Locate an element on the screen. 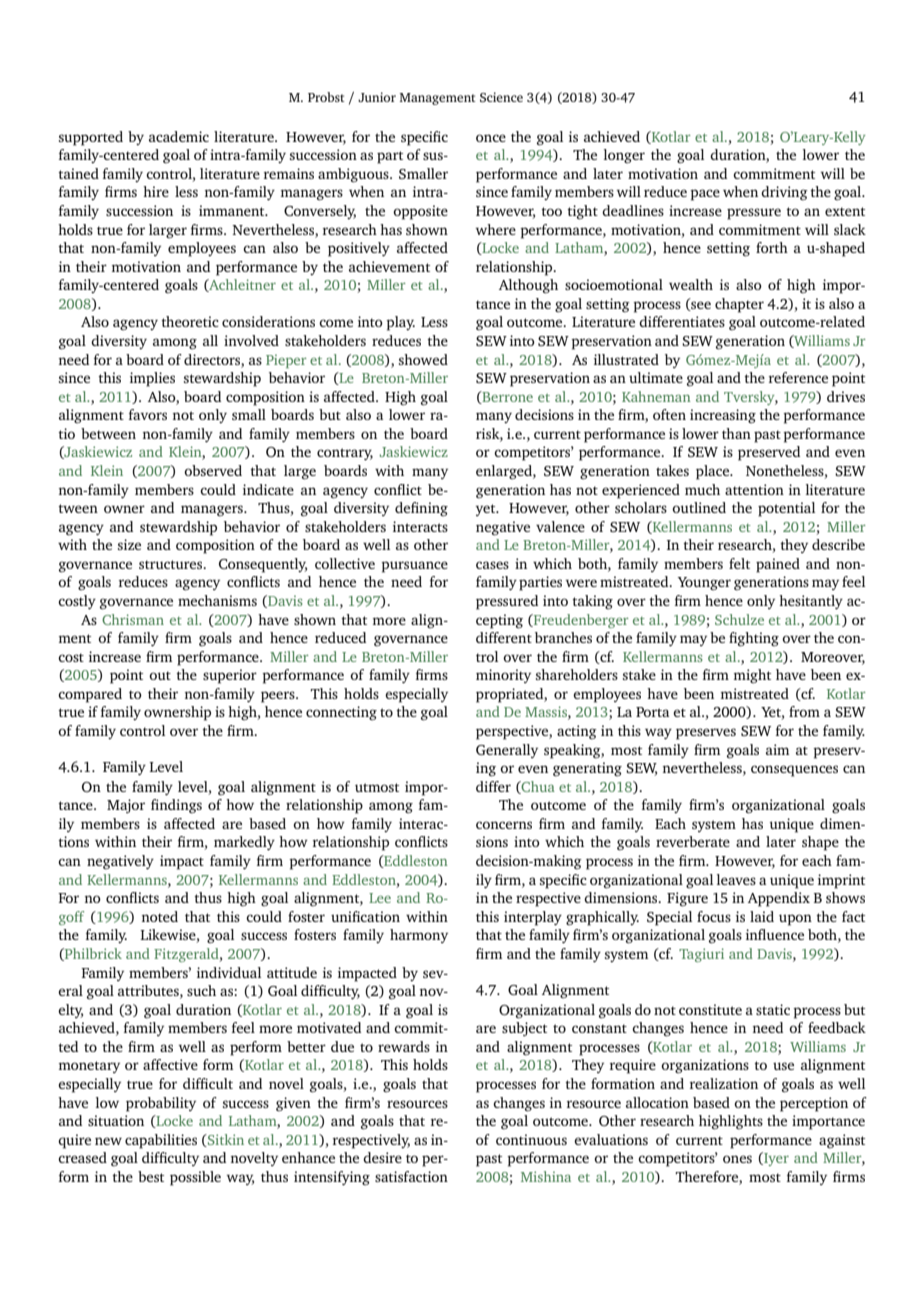 The width and height of the screenshot is (924, 1308). Iyer is located at coordinates (775, 1159).
